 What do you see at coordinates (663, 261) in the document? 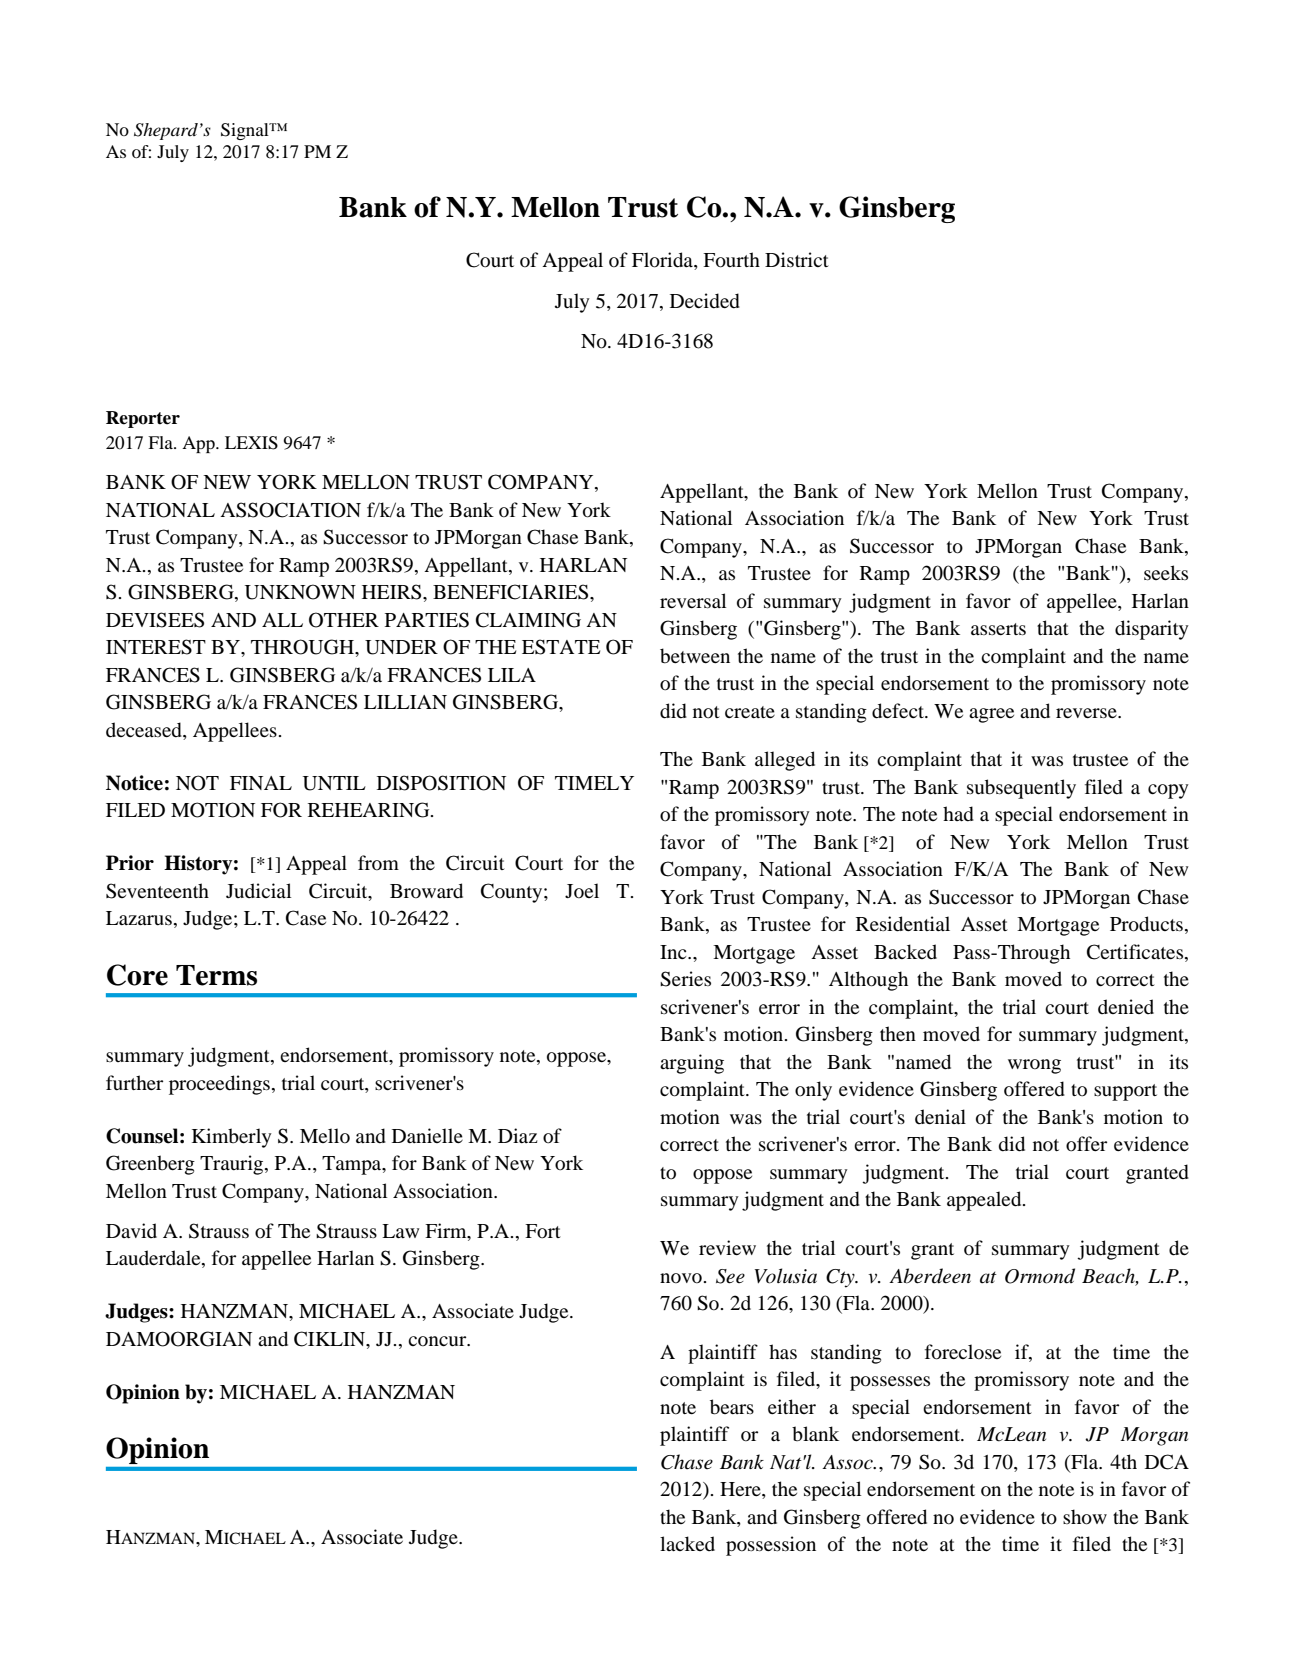
I see `Florida` at bounding box center [663, 261].
